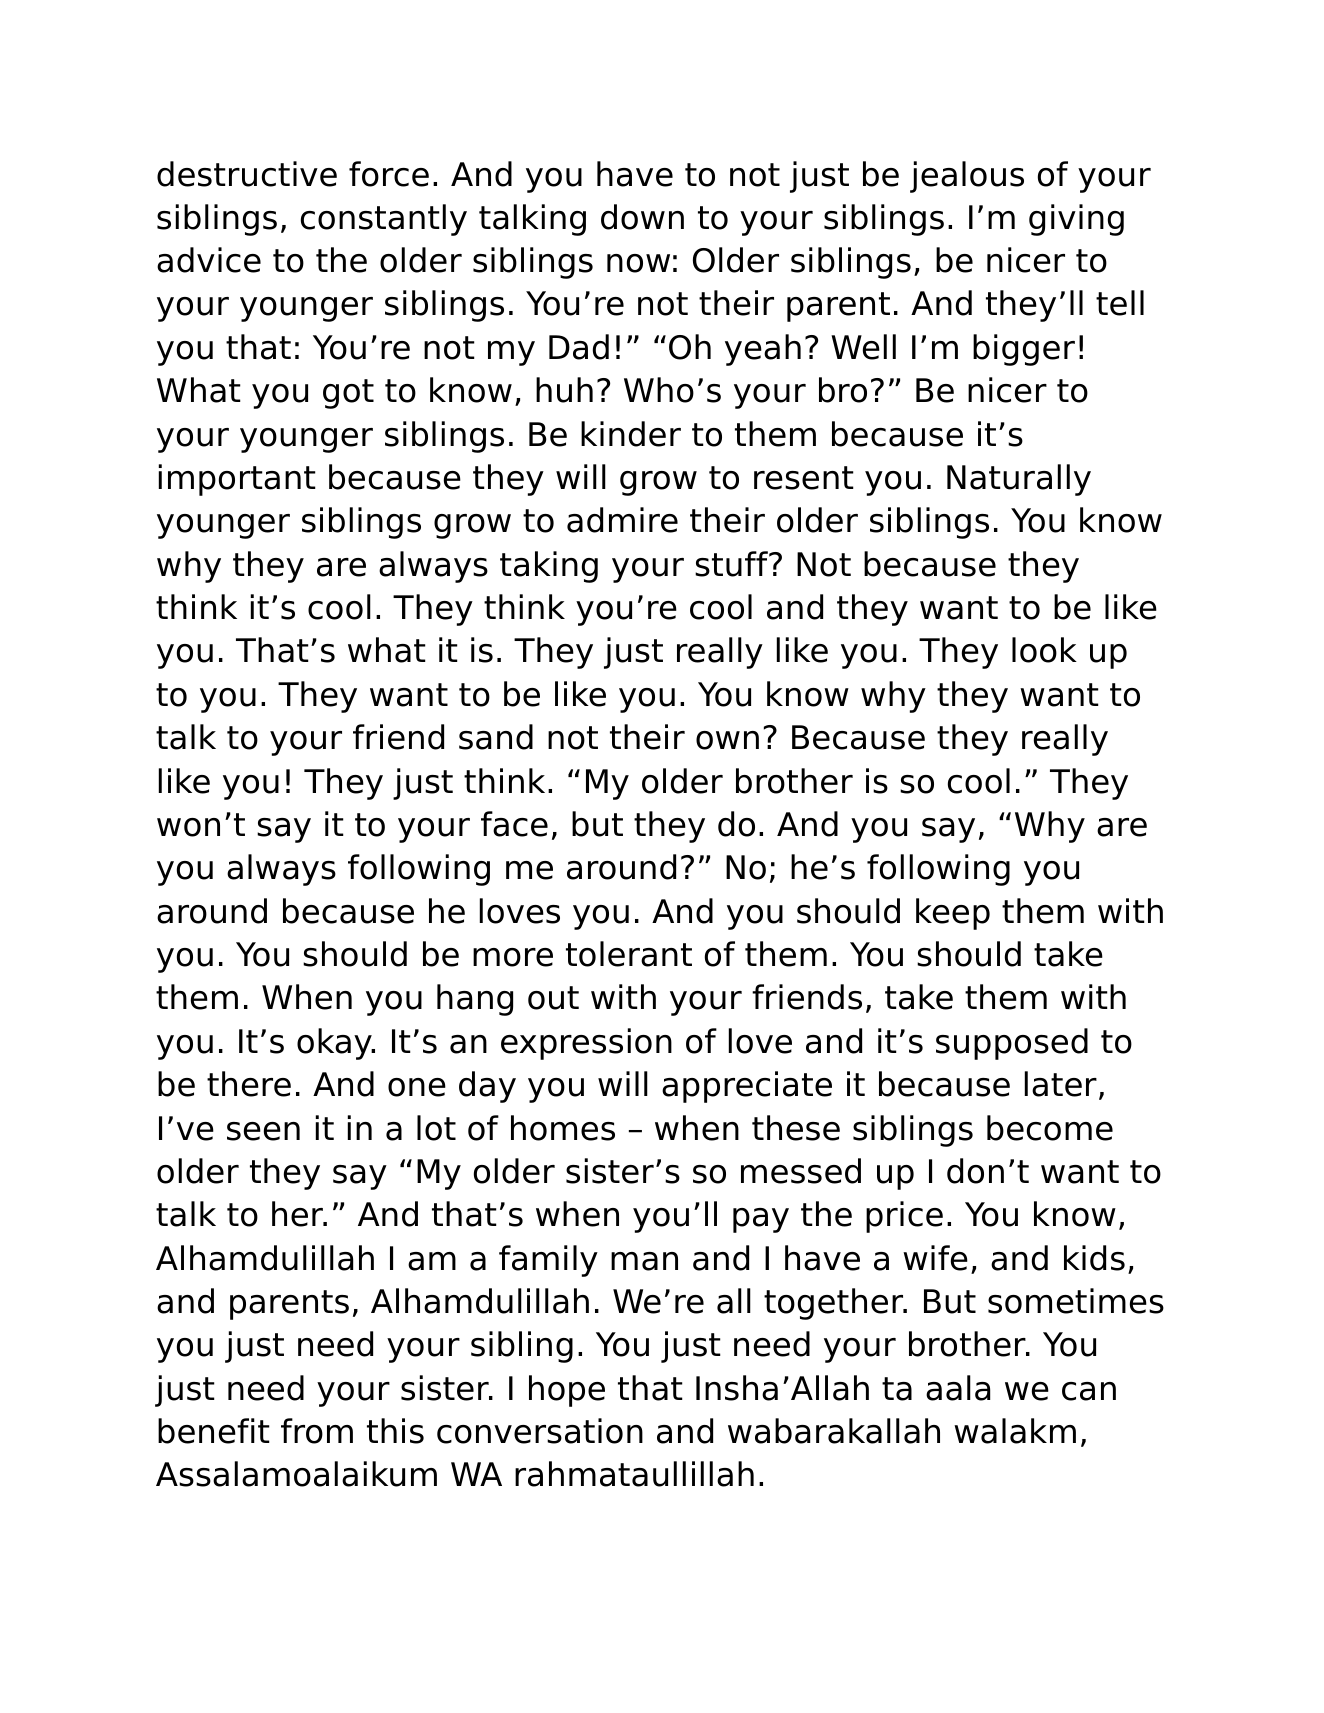  I want to click on down, so click(642, 217).
